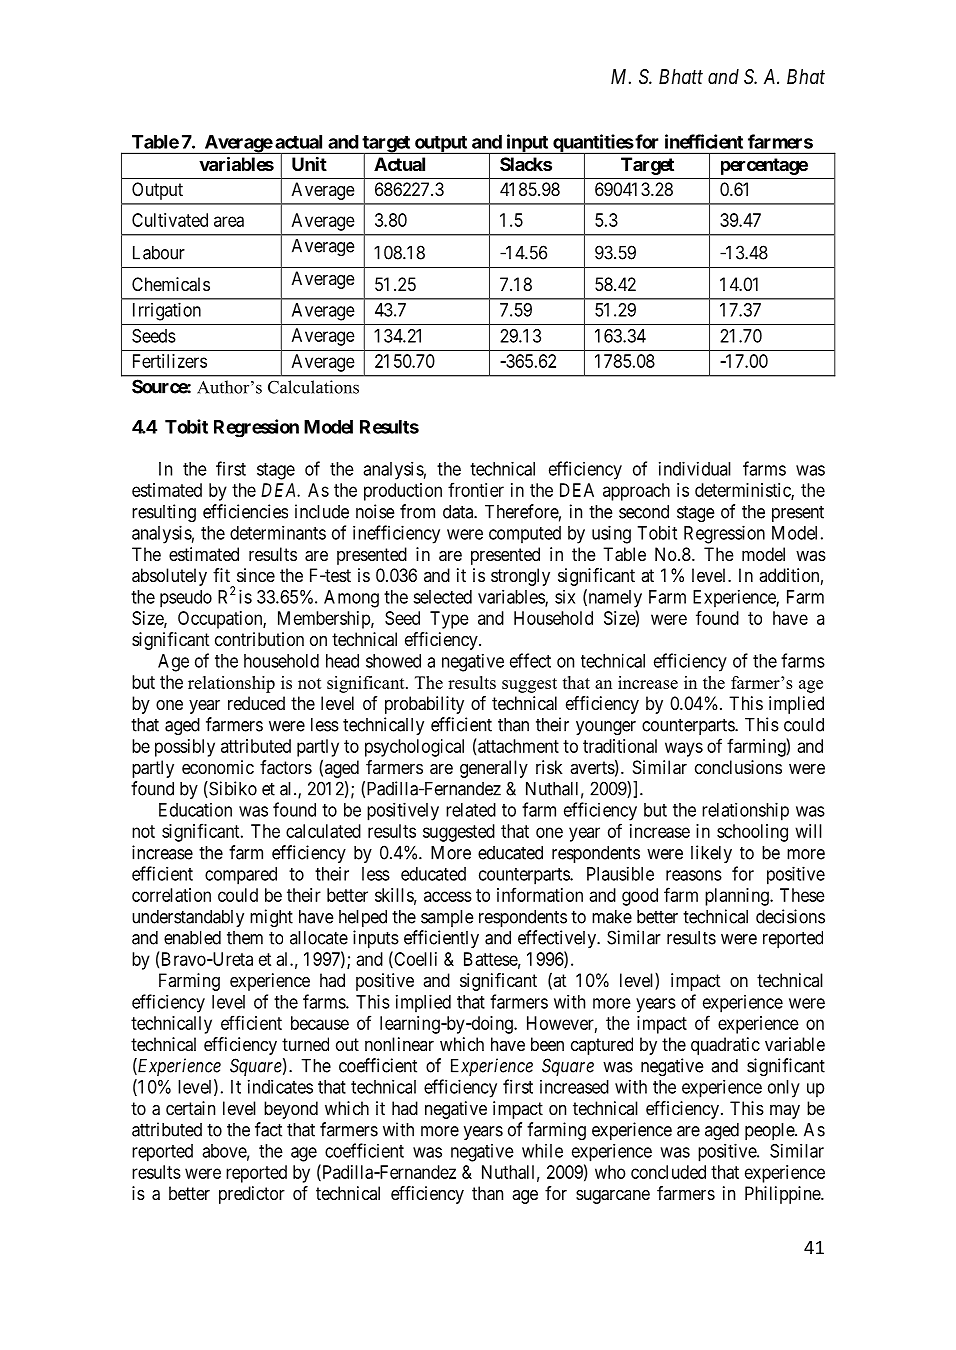 The width and height of the screenshot is (956, 1350). What do you see at coordinates (711, 854) in the screenshot?
I see `likely` at bounding box center [711, 854].
